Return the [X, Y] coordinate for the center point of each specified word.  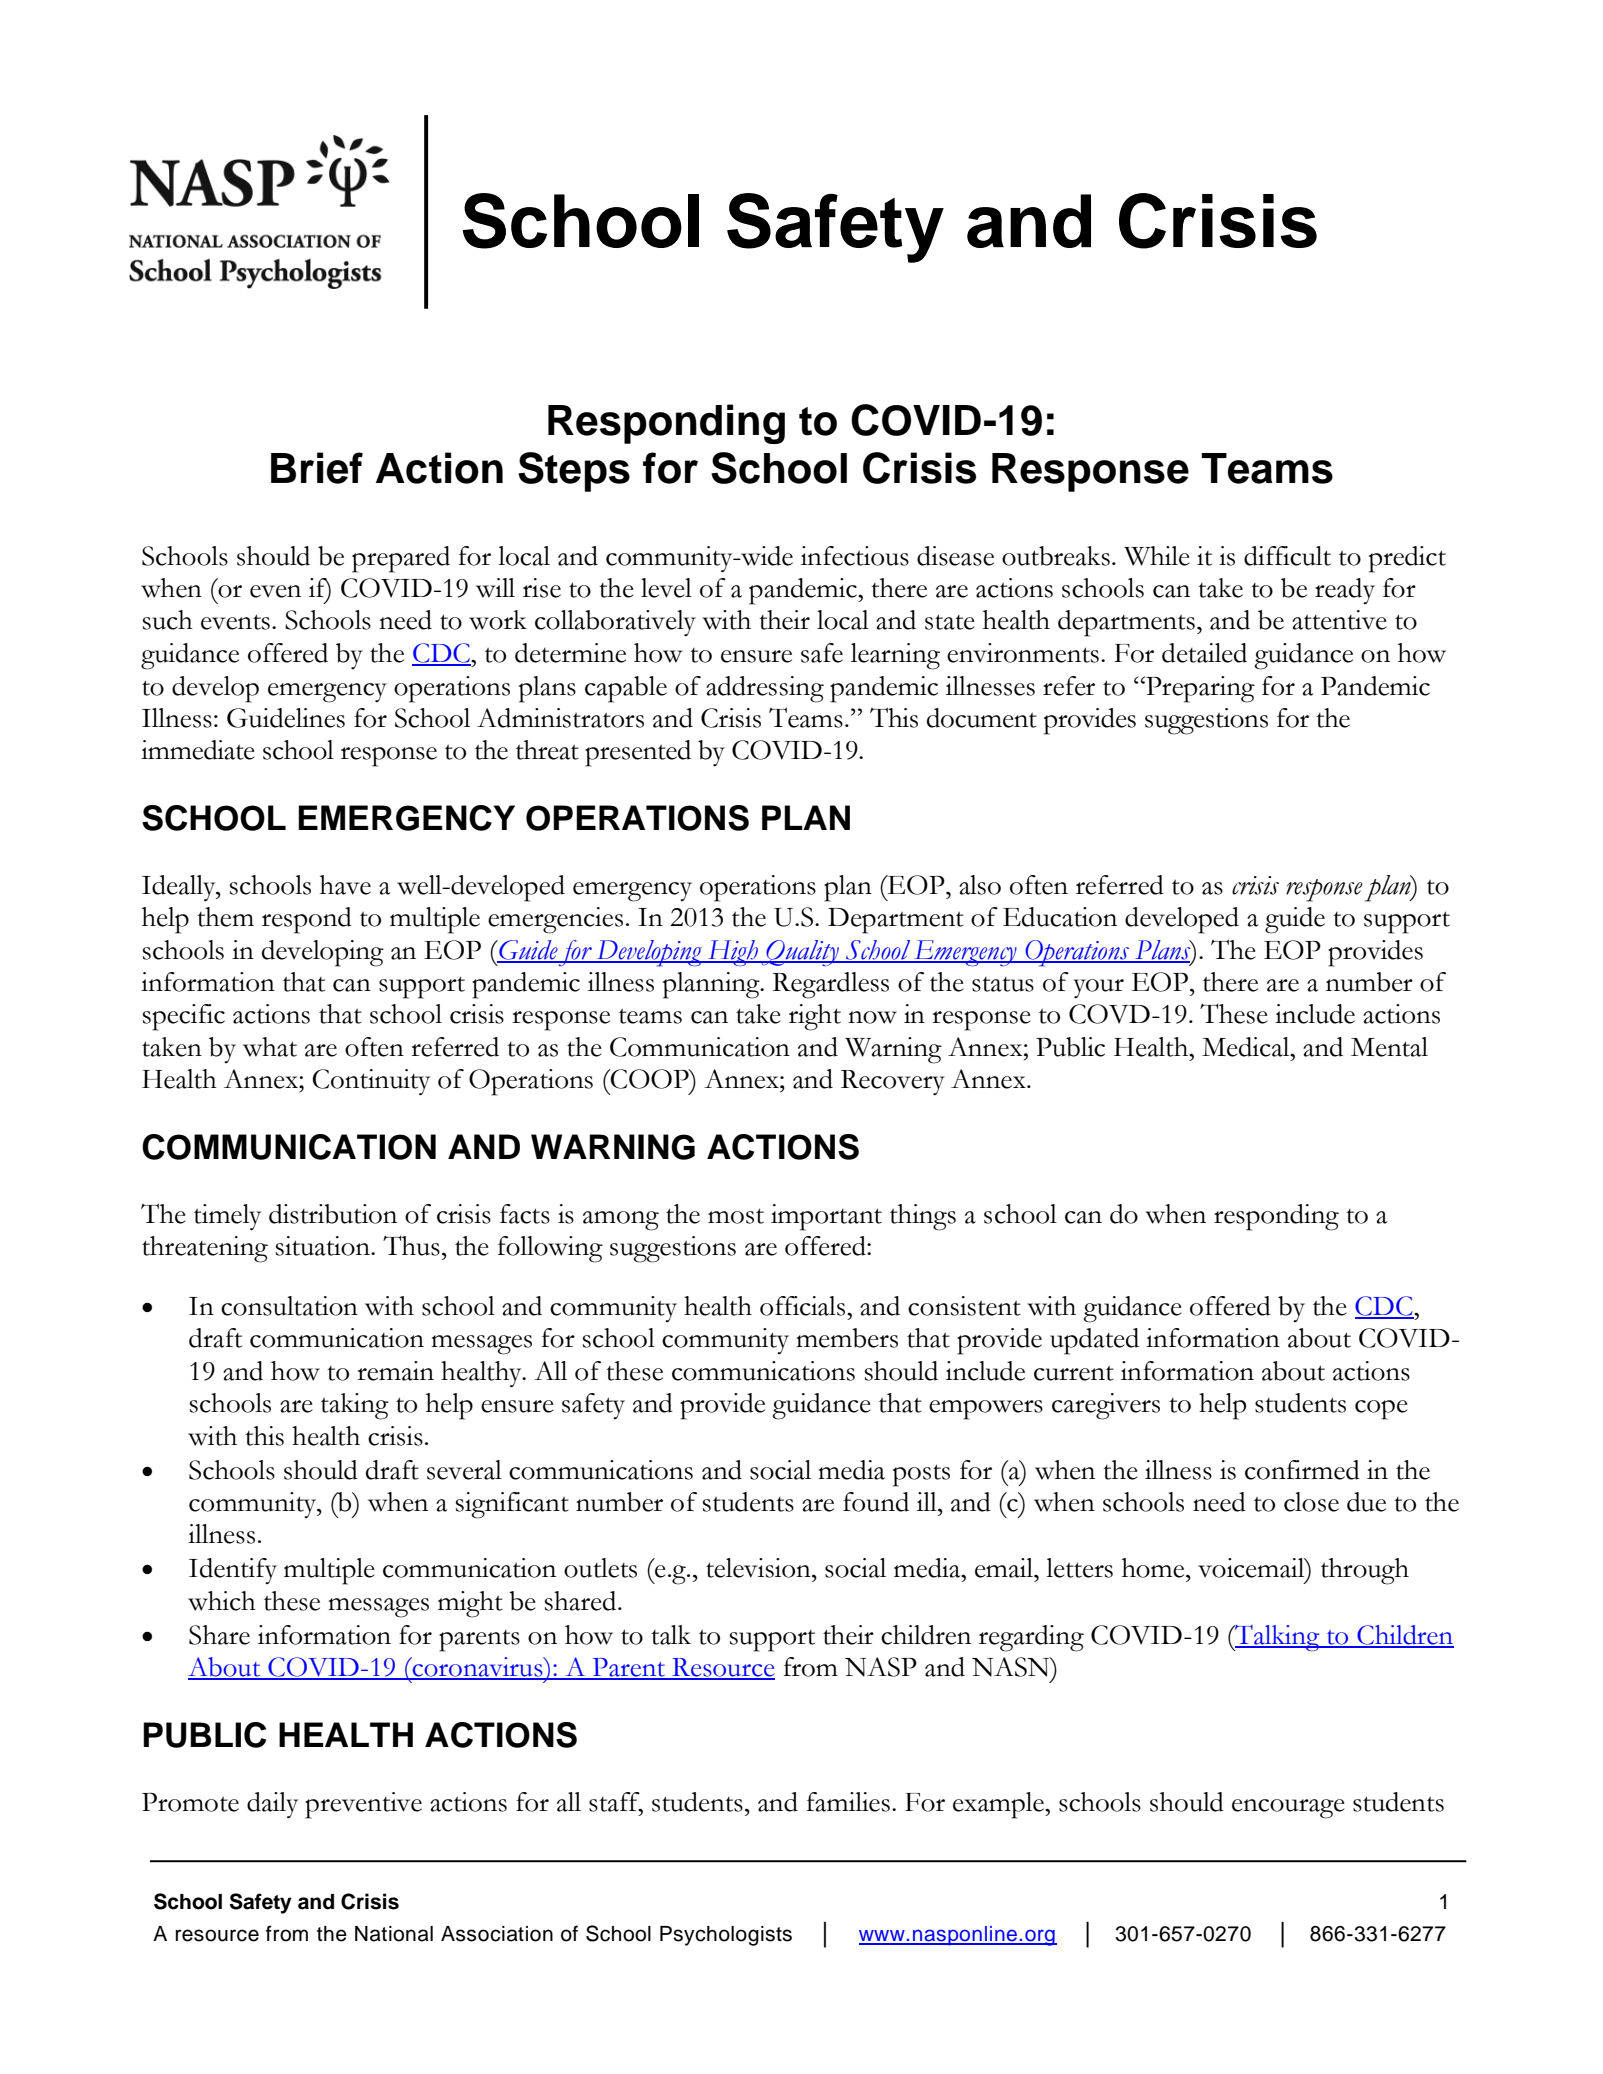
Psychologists [726, 1936]
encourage [1288, 1809]
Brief [317, 468]
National [394, 1934]
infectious [855, 556]
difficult [1287, 556]
